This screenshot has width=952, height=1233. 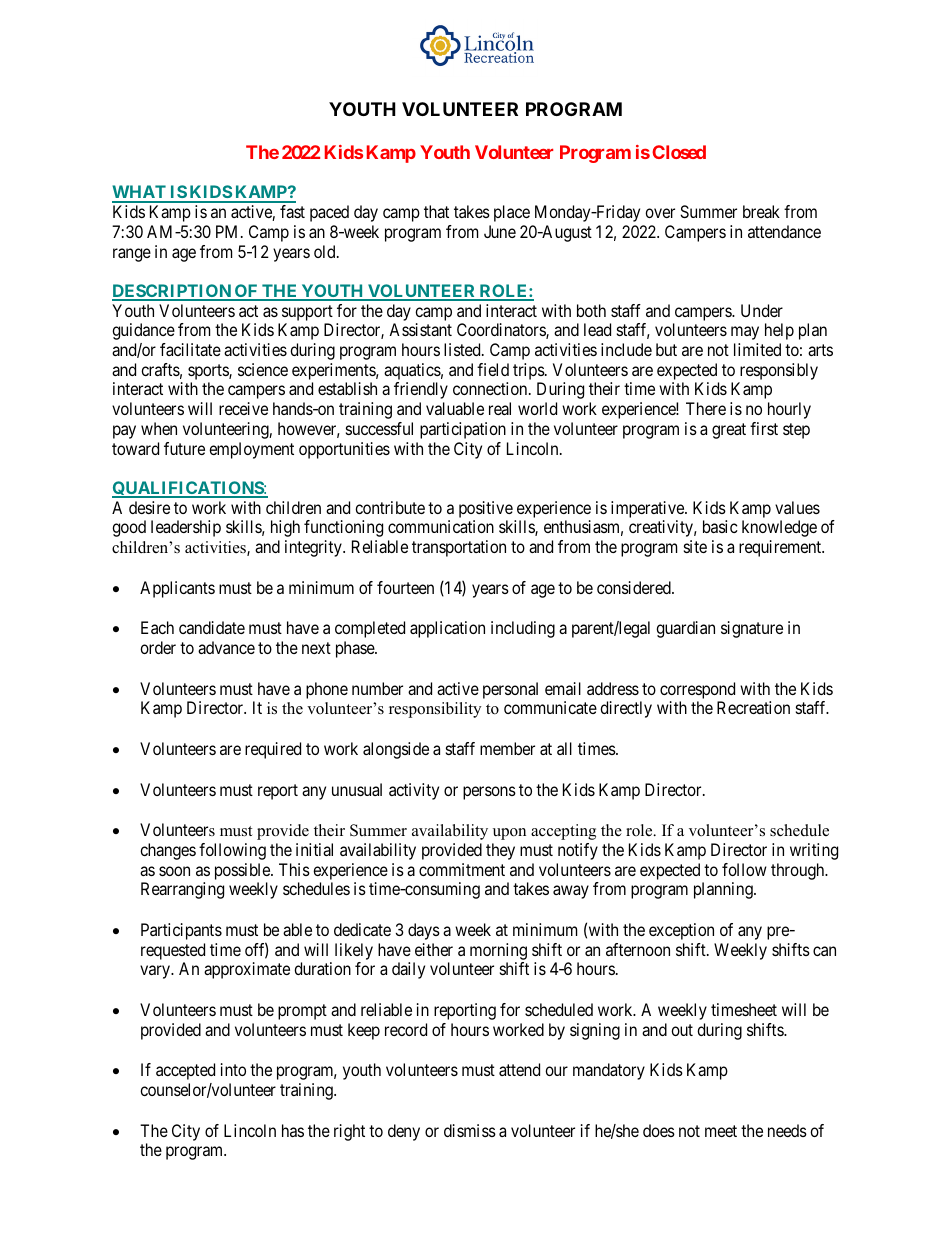 I want to click on that, so click(x=436, y=211).
